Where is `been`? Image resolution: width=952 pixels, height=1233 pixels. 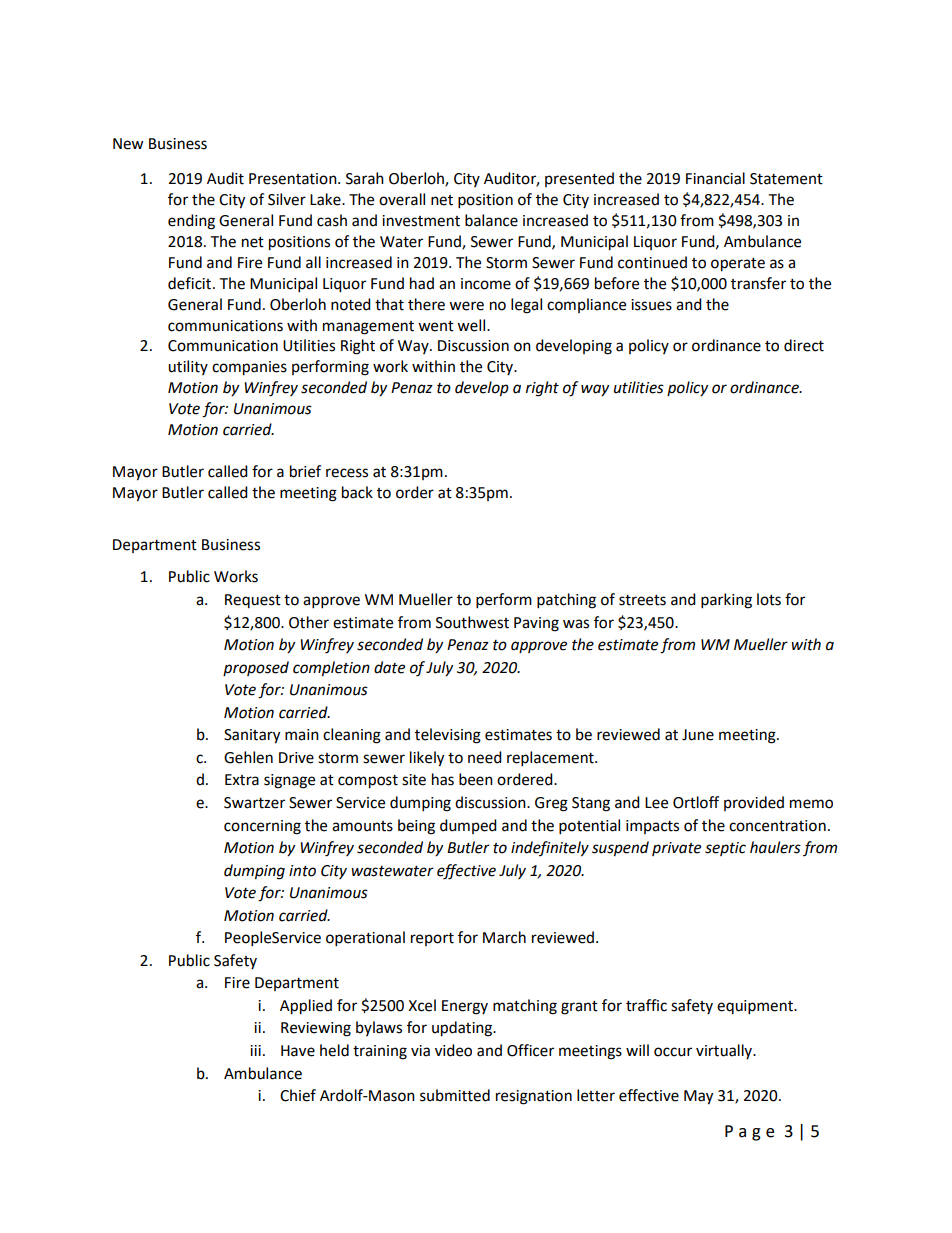 been is located at coordinates (476, 779).
